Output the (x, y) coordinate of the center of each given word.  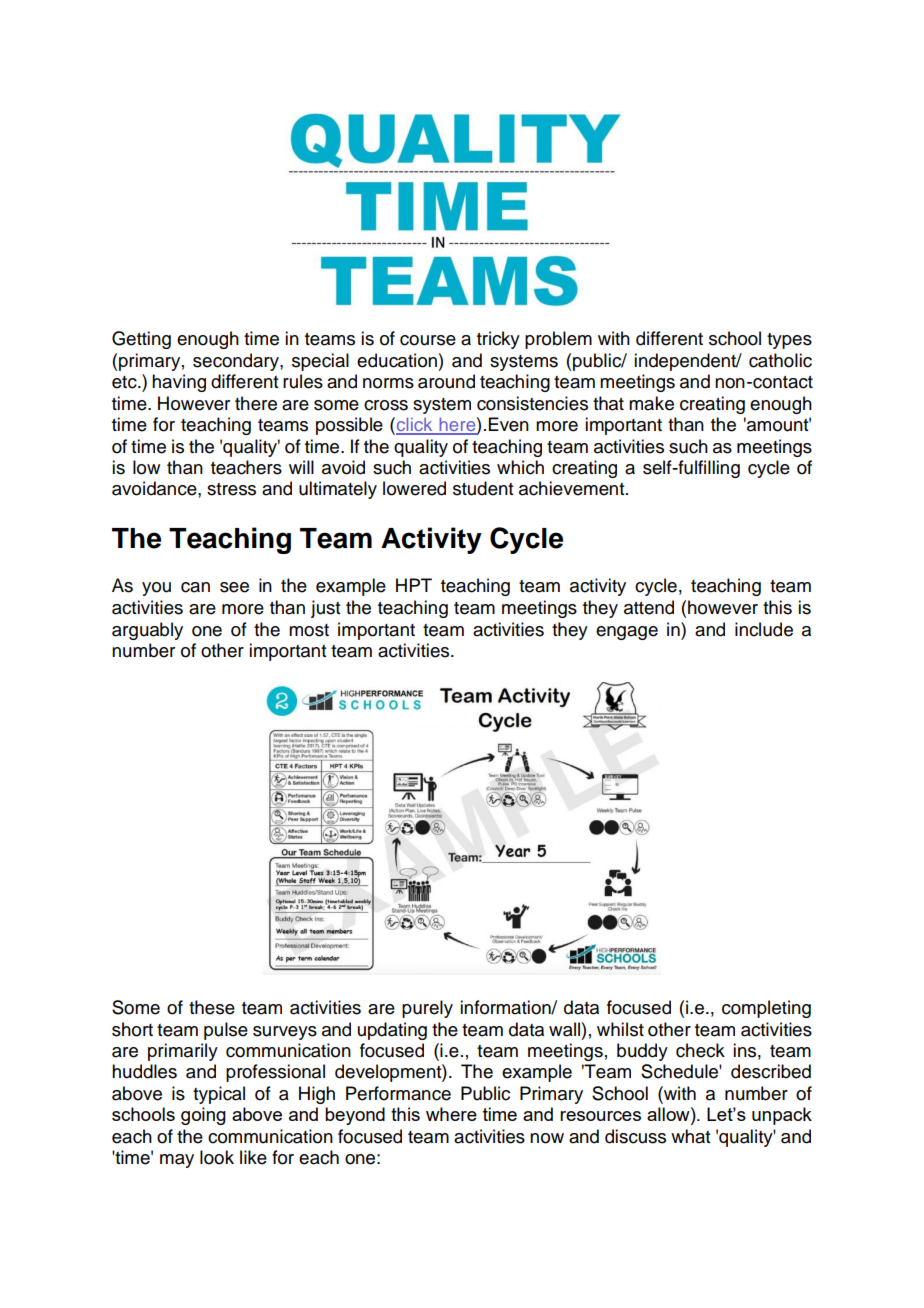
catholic (780, 360)
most (309, 630)
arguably (147, 631)
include (764, 629)
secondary (237, 362)
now (547, 1138)
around (446, 381)
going (203, 1116)
